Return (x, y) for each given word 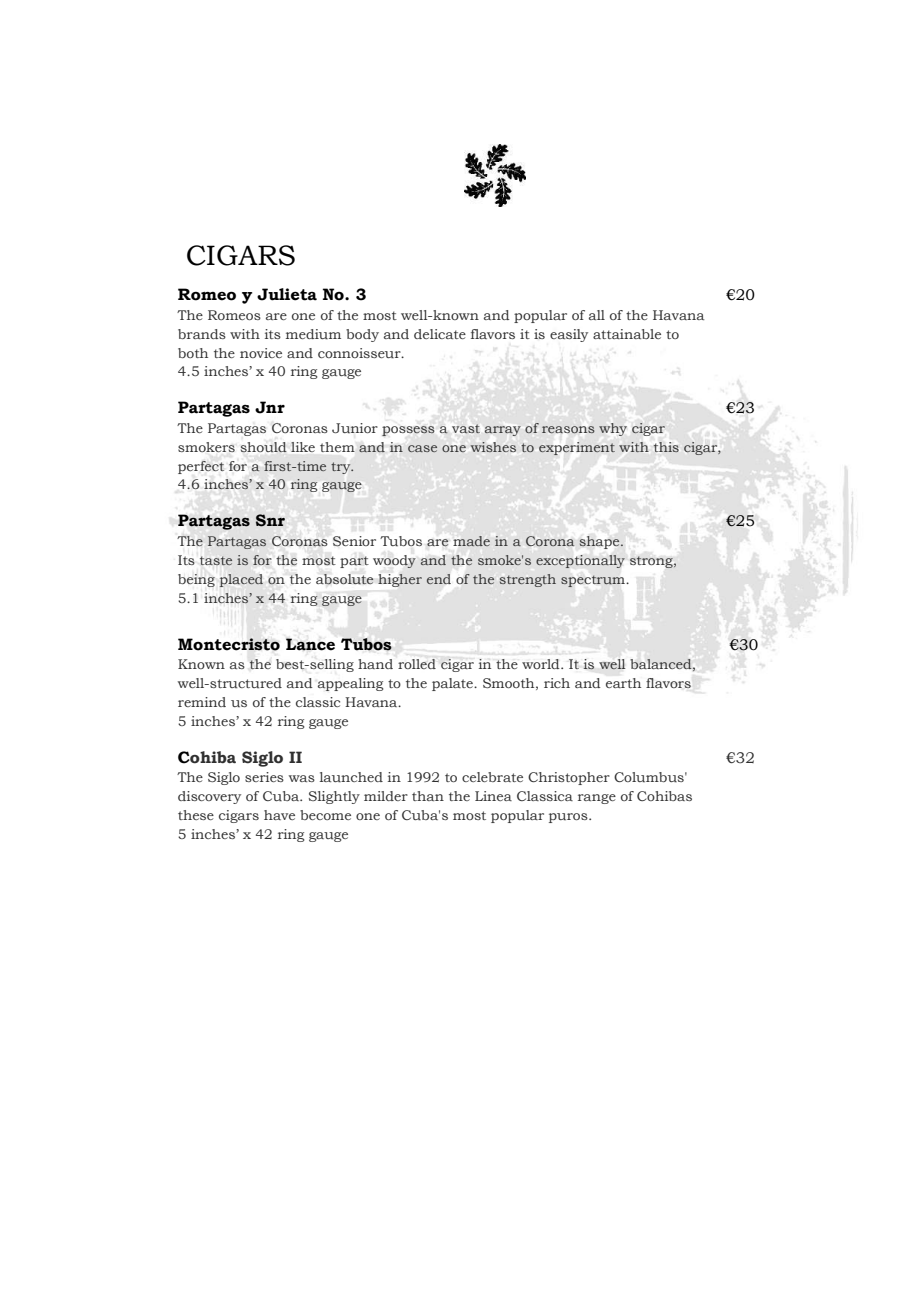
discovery (209, 797)
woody (394, 561)
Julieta (287, 294)
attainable (627, 334)
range (597, 799)
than (428, 796)
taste (216, 560)
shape (600, 542)
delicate (440, 334)
